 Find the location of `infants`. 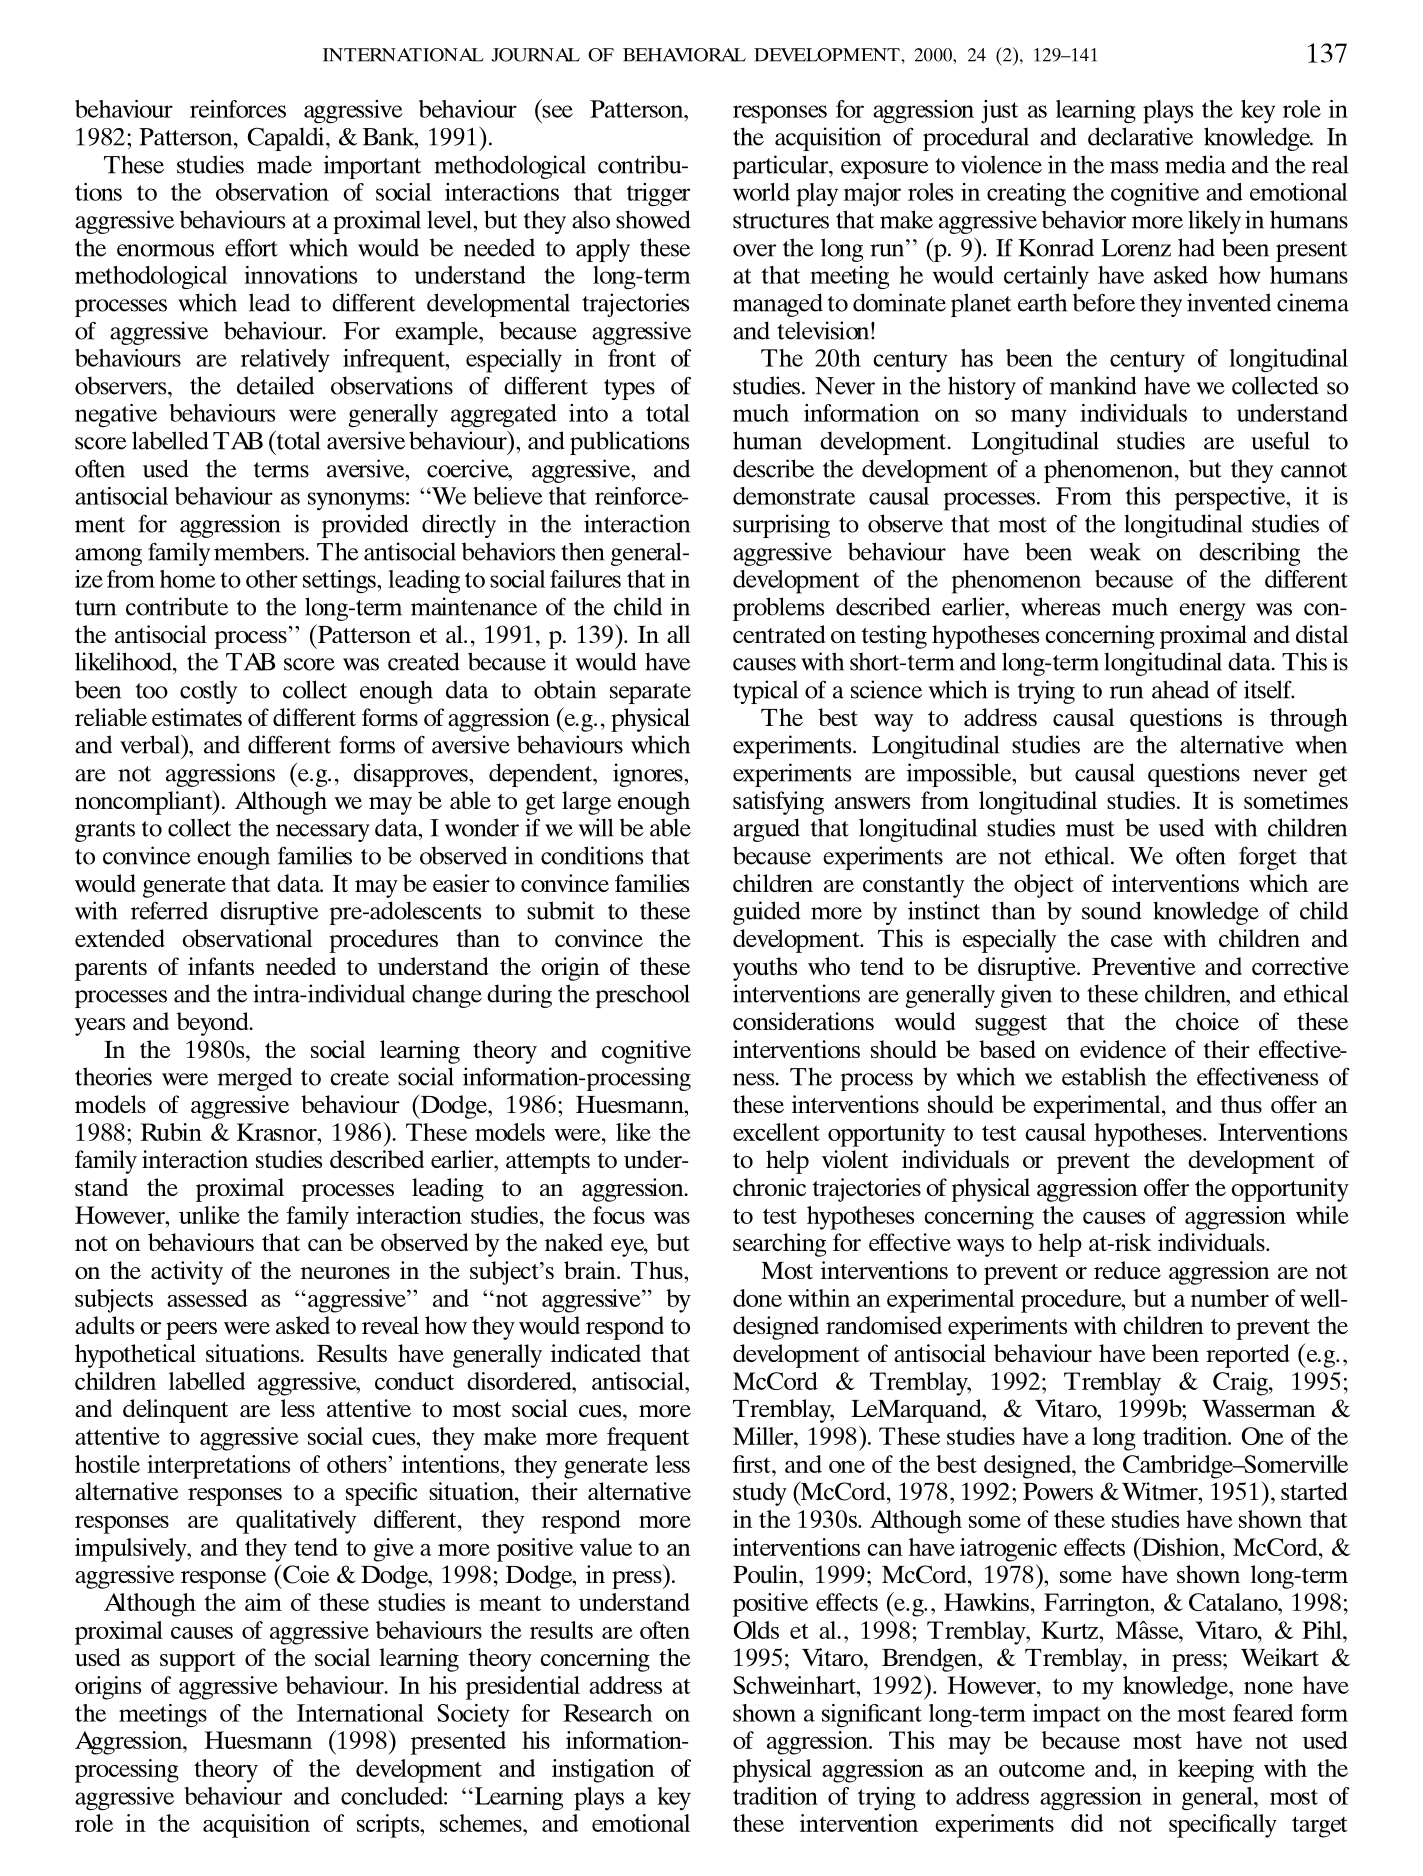

infants is located at coordinates (221, 966).
